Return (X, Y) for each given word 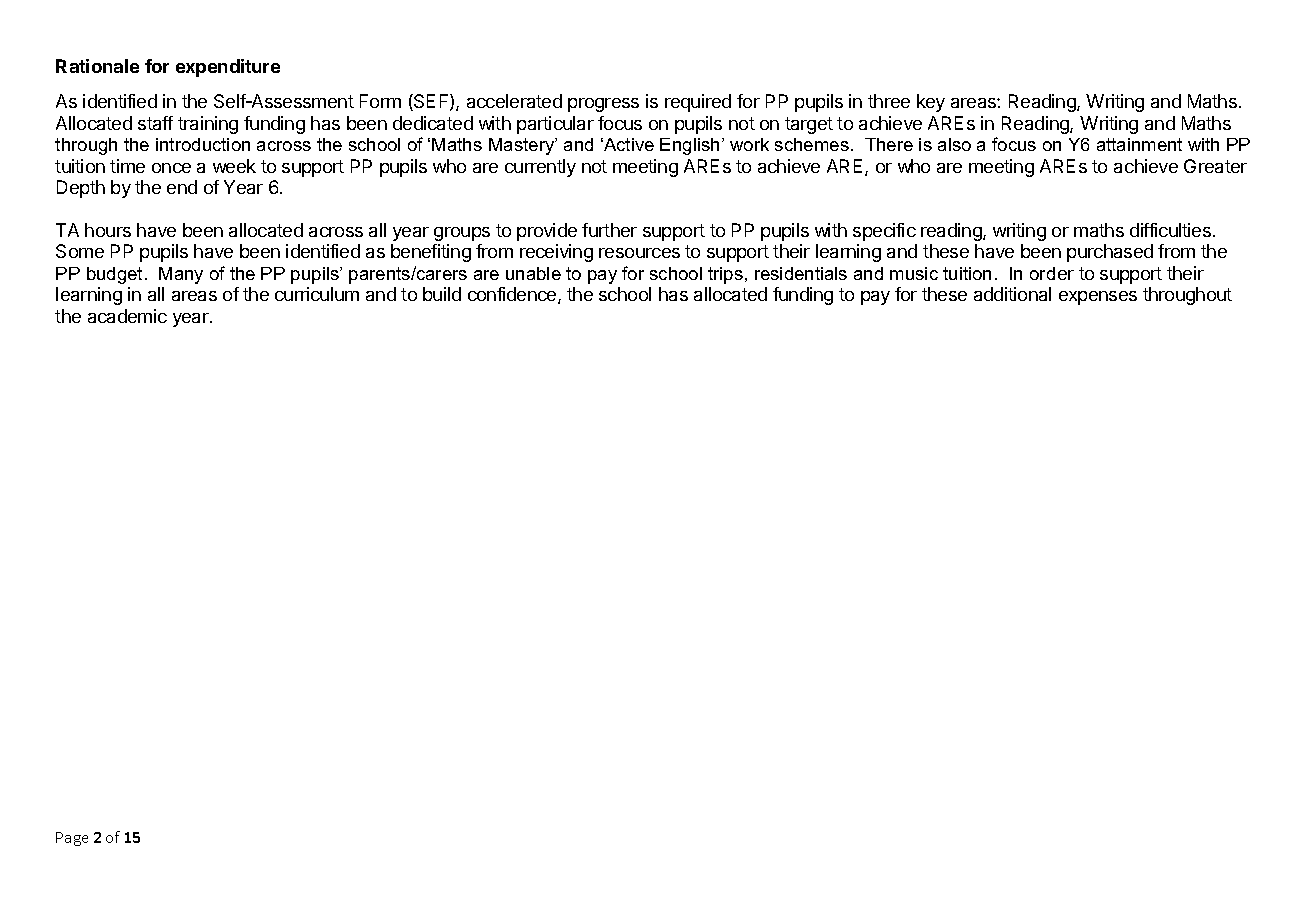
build (442, 294)
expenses (1098, 298)
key (931, 103)
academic (127, 316)
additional (1012, 294)
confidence (513, 295)
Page (72, 839)
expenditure (228, 68)
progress (603, 105)
